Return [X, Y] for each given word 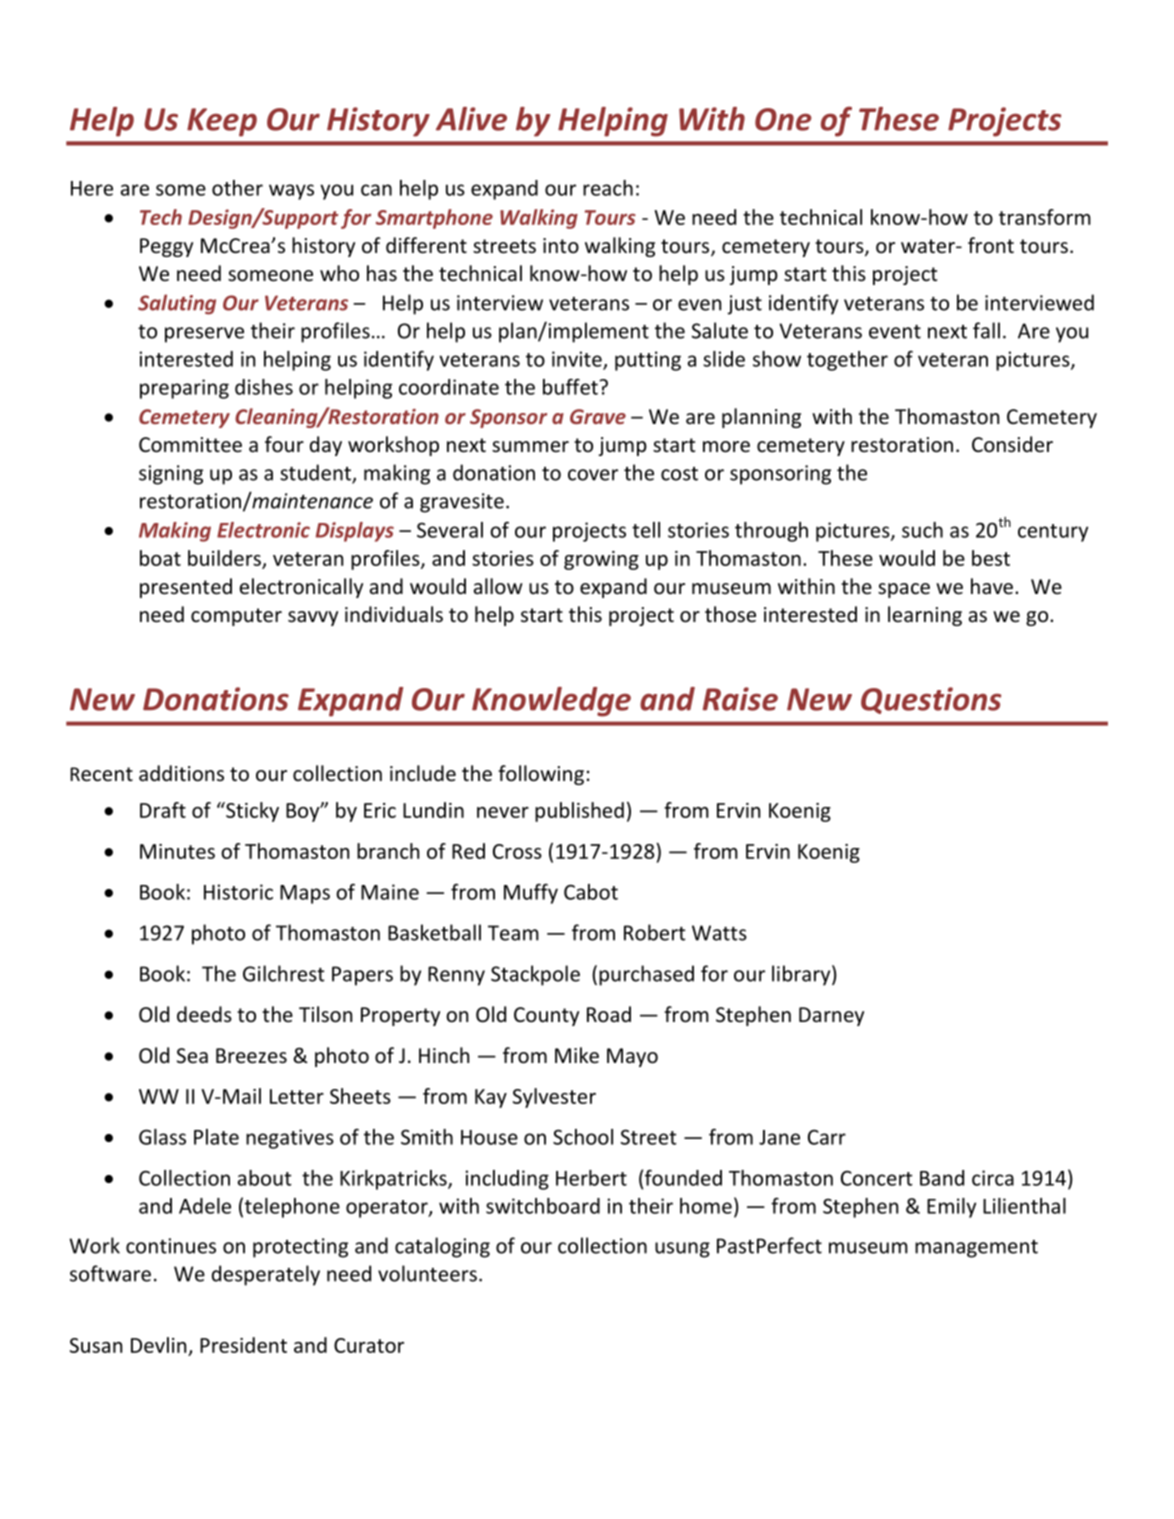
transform [1045, 217]
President [243, 1345]
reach [608, 188]
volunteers [427, 1273]
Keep [222, 122]
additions [181, 773]
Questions [931, 700]
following [541, 775]
